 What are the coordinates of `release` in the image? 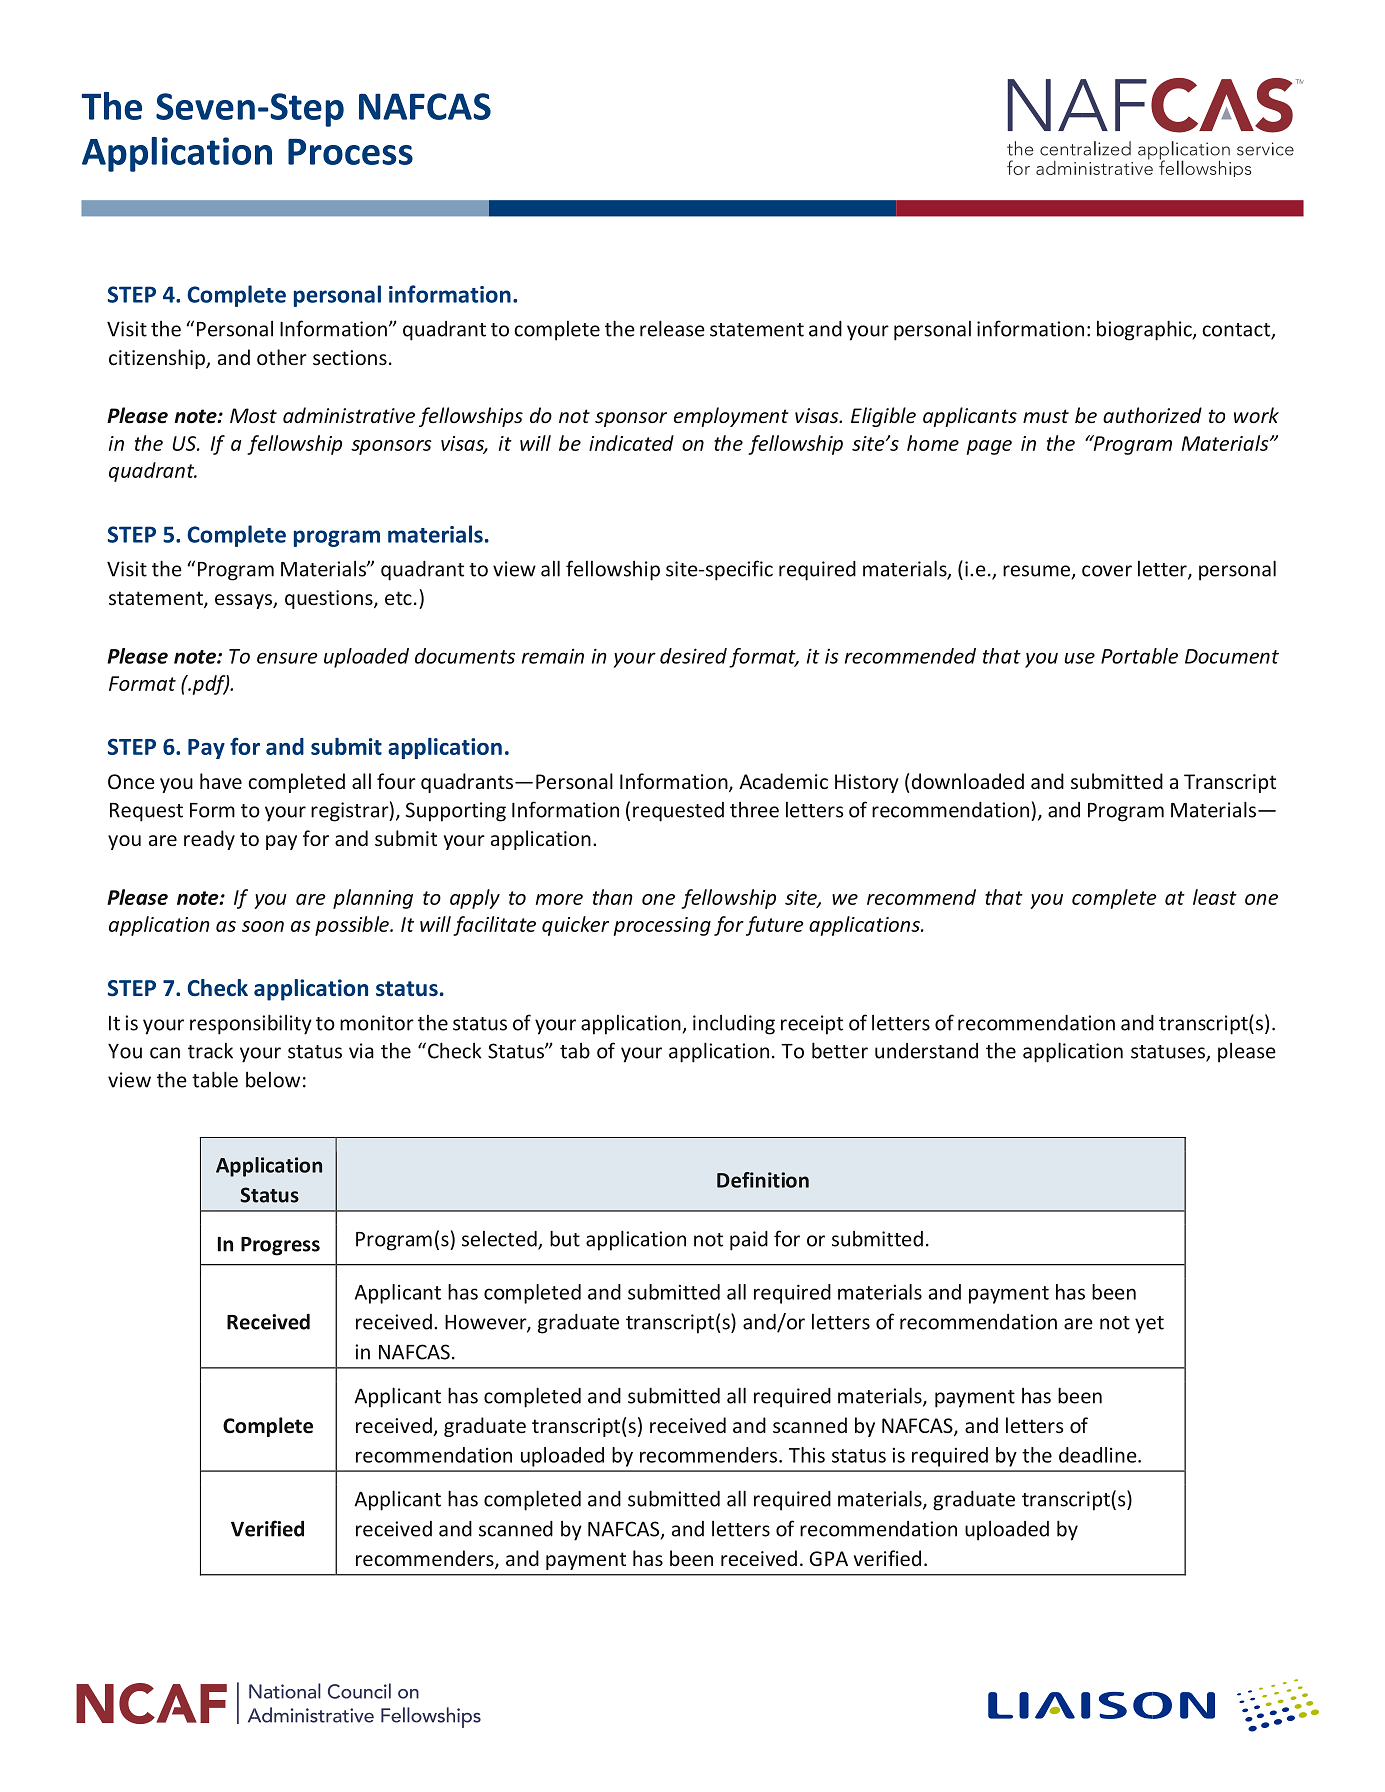 It's located at (672, 328).
